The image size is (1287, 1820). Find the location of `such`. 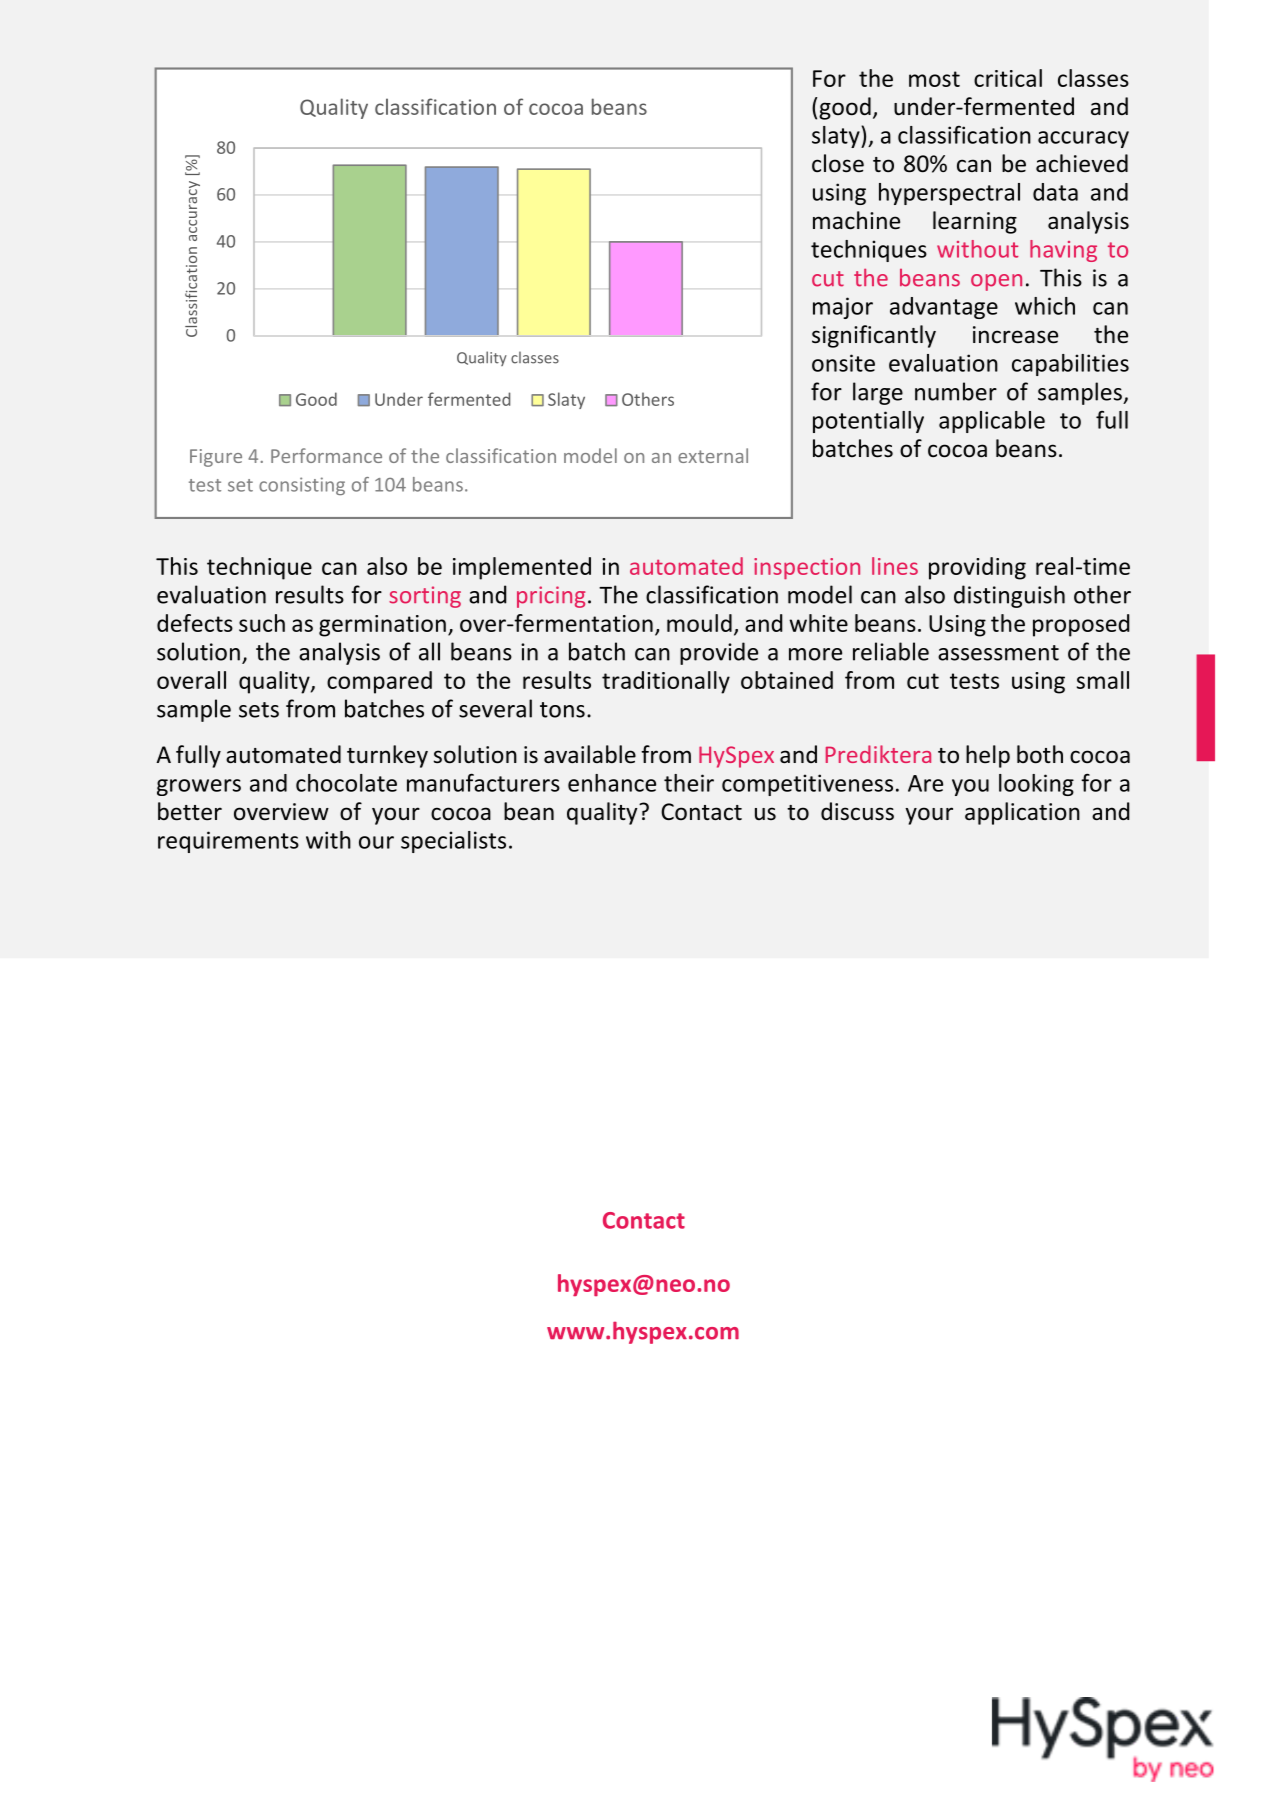

such is located at coordinates (262, 623).
